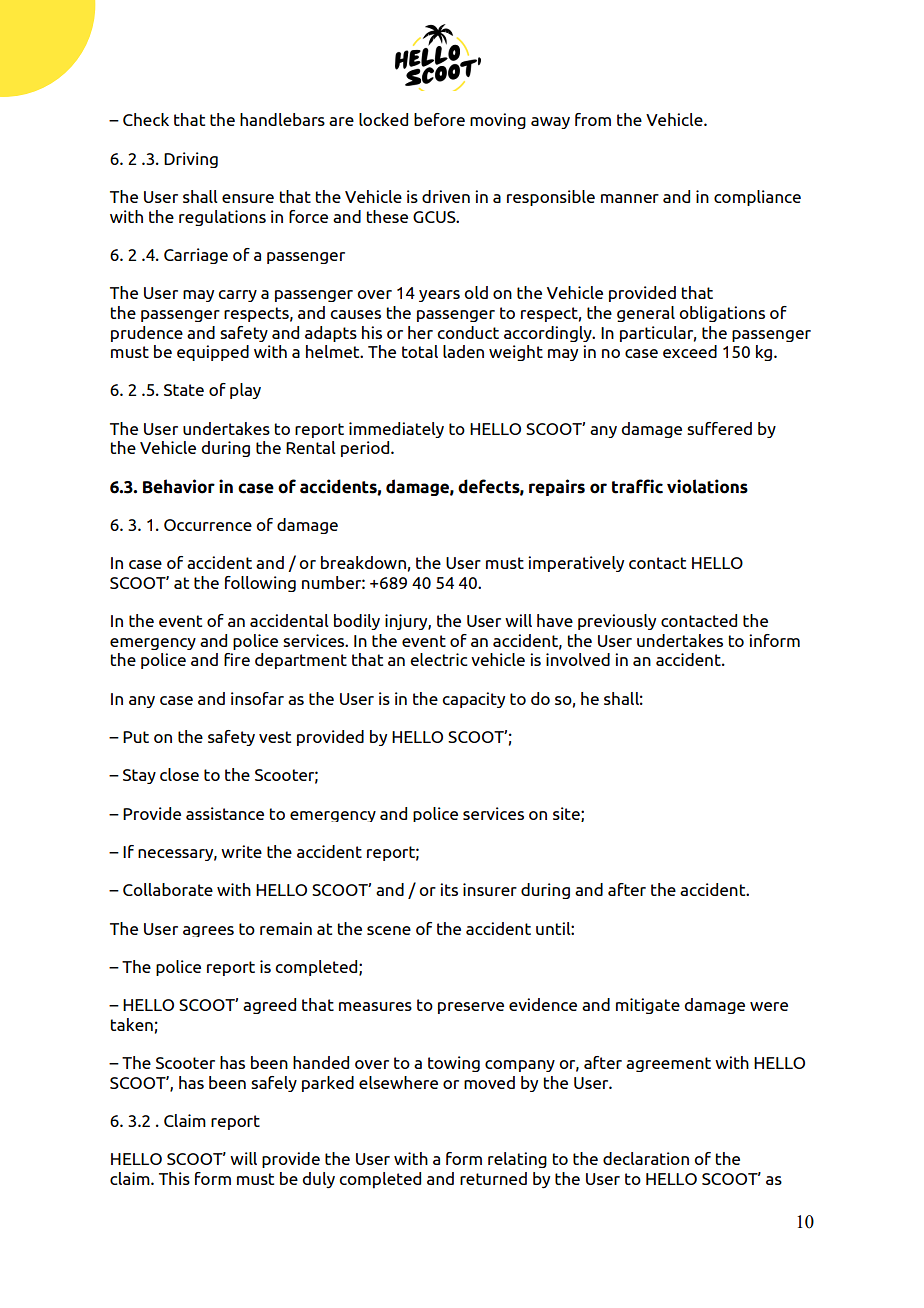  Describe the element at coordinates (396, 430) in the page. I see `immediately` at that location.
